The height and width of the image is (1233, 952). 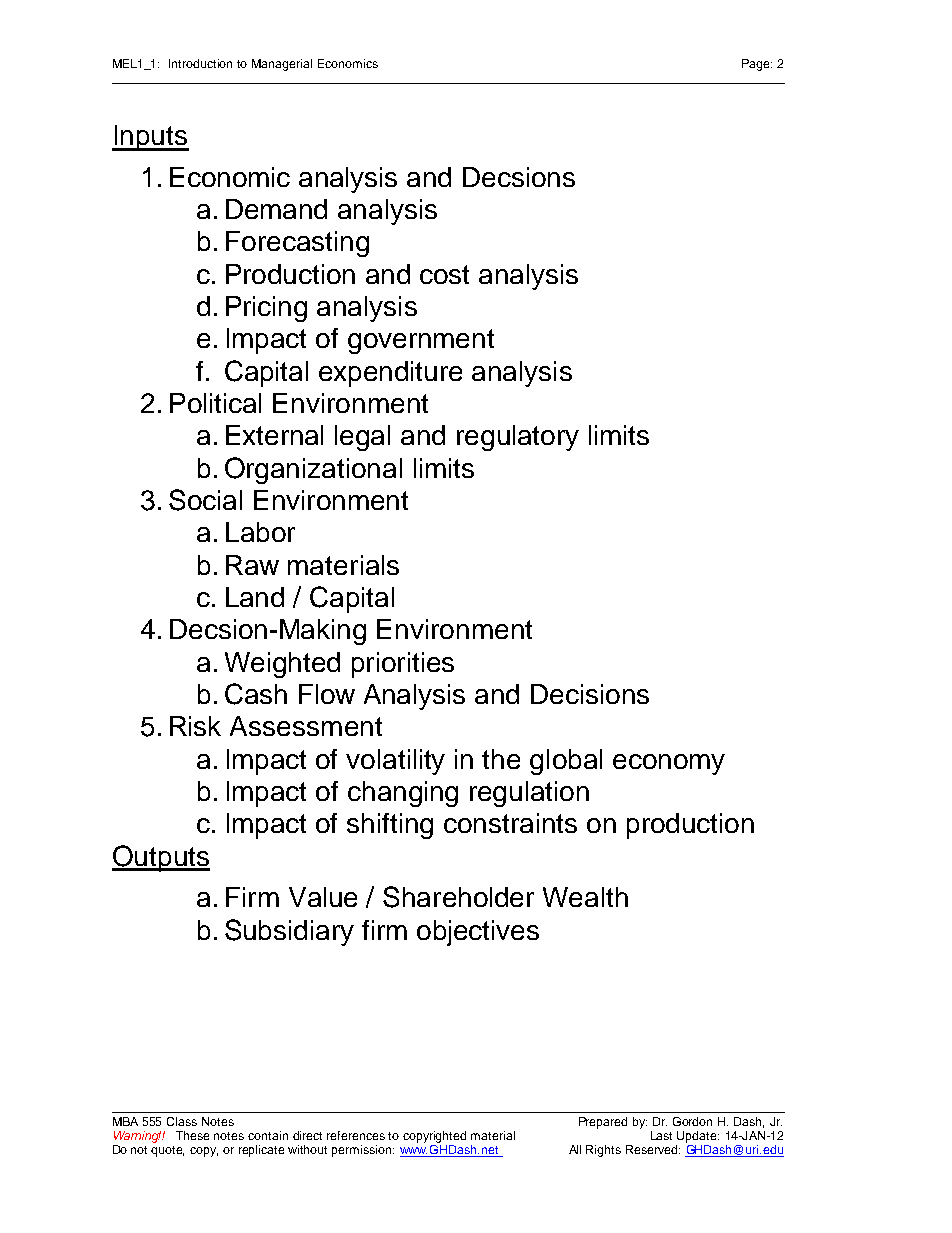 I want to click on legal, so click(x=362, y=438).
